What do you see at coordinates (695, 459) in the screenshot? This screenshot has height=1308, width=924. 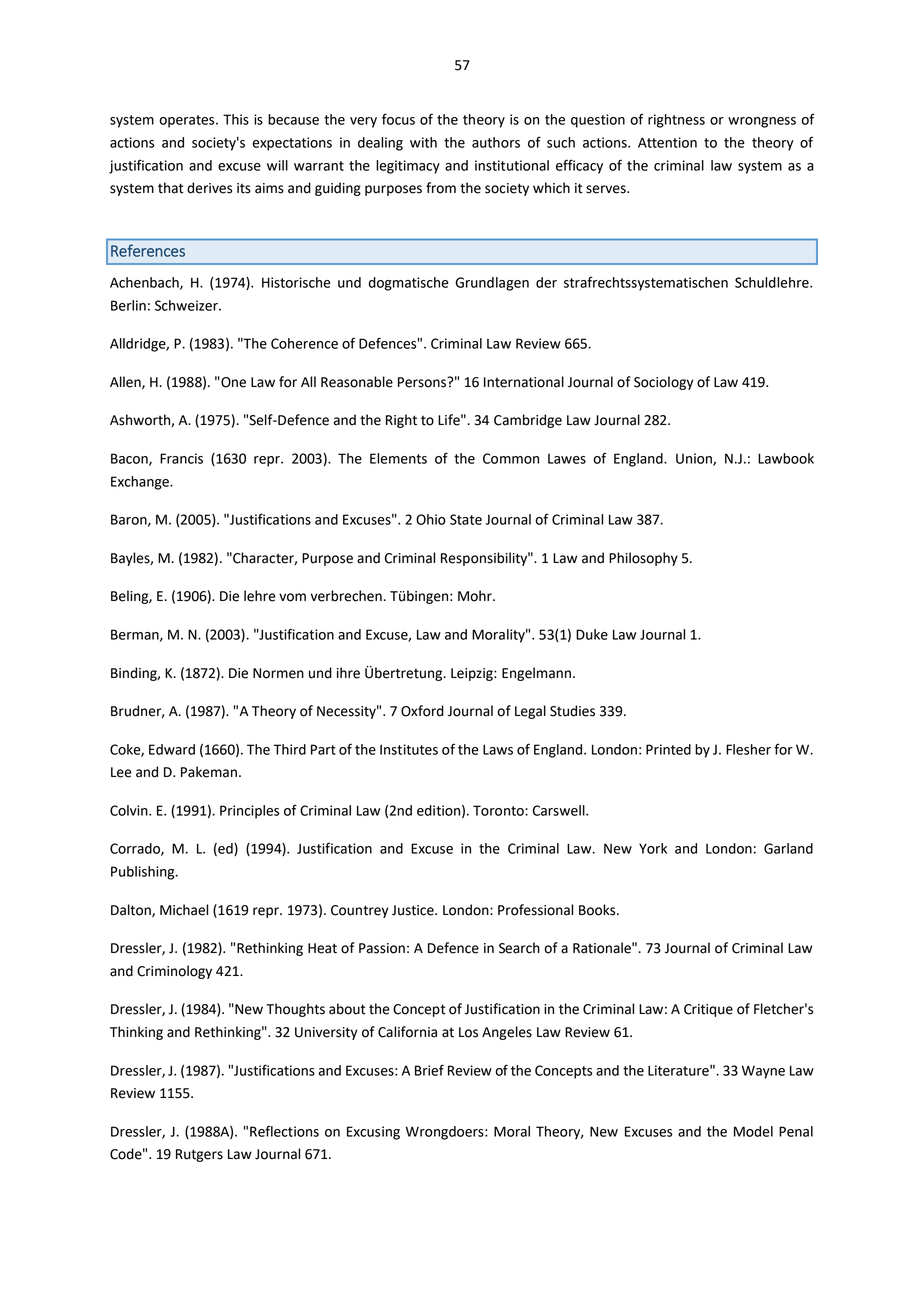 I see `Union` at bounding box center [695, 459].
